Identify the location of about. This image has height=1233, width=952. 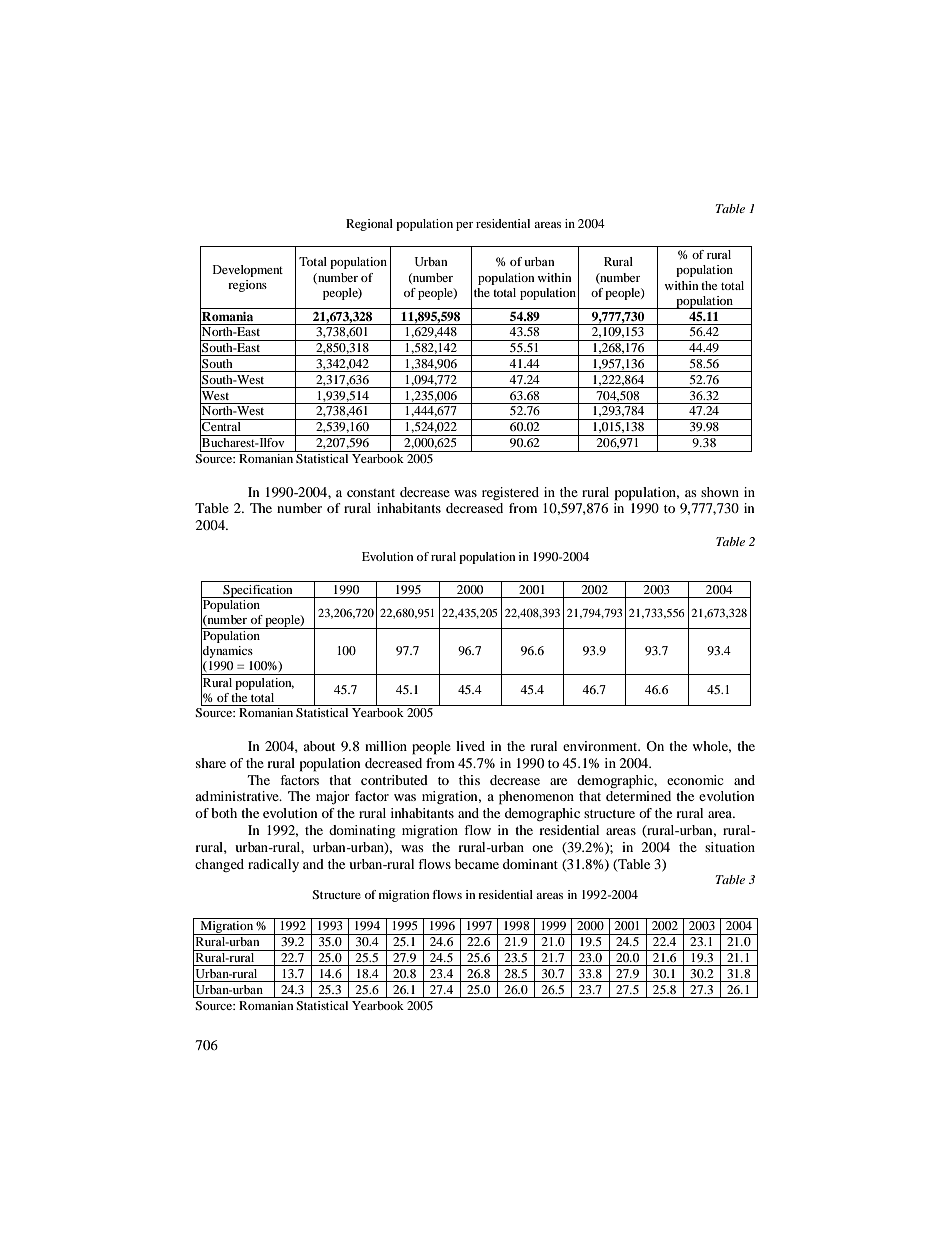
(319, 746).
